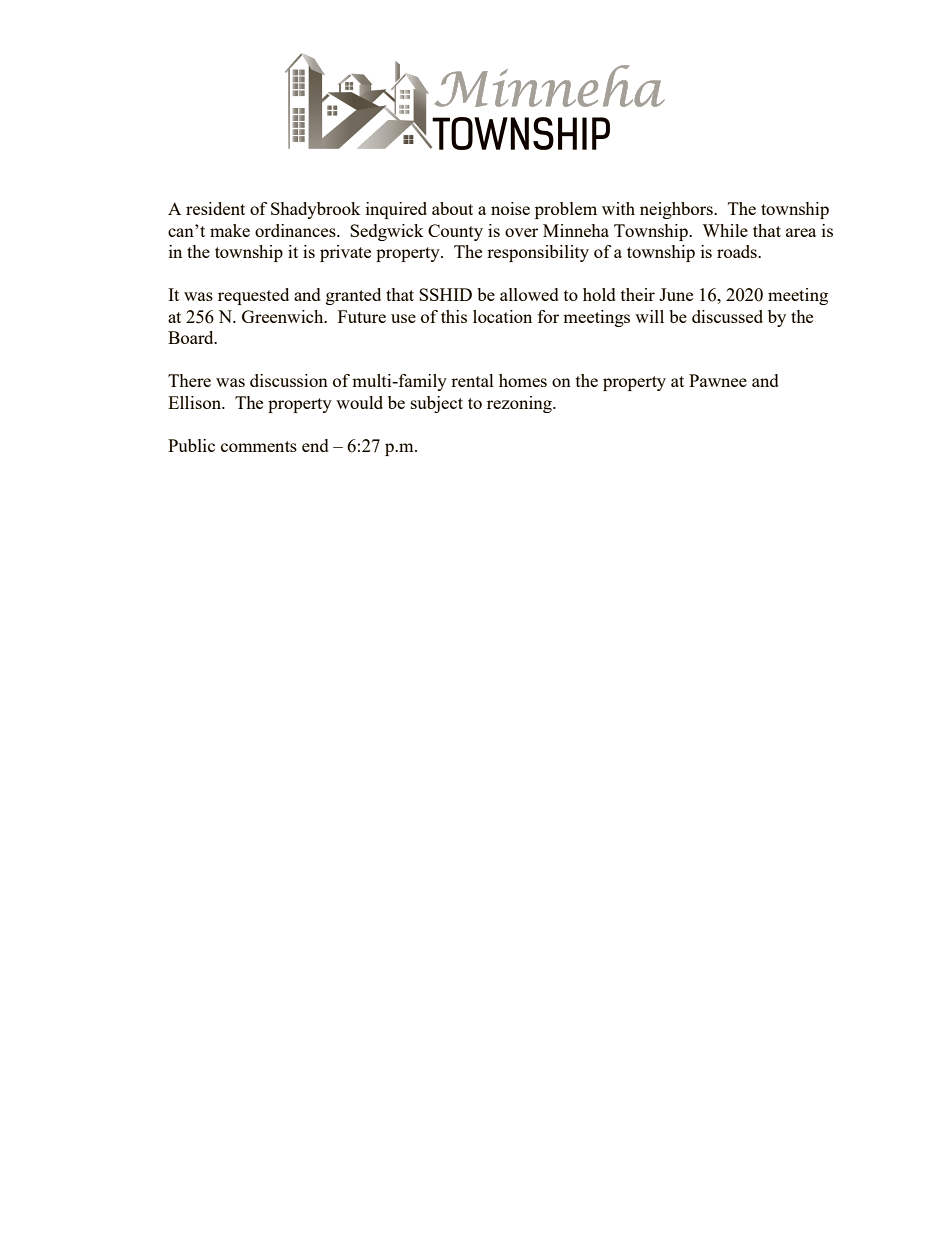  What do you see at coordinates (510, 208) in the screenshot?
I see `noise` at bounding box center [510, 208].
